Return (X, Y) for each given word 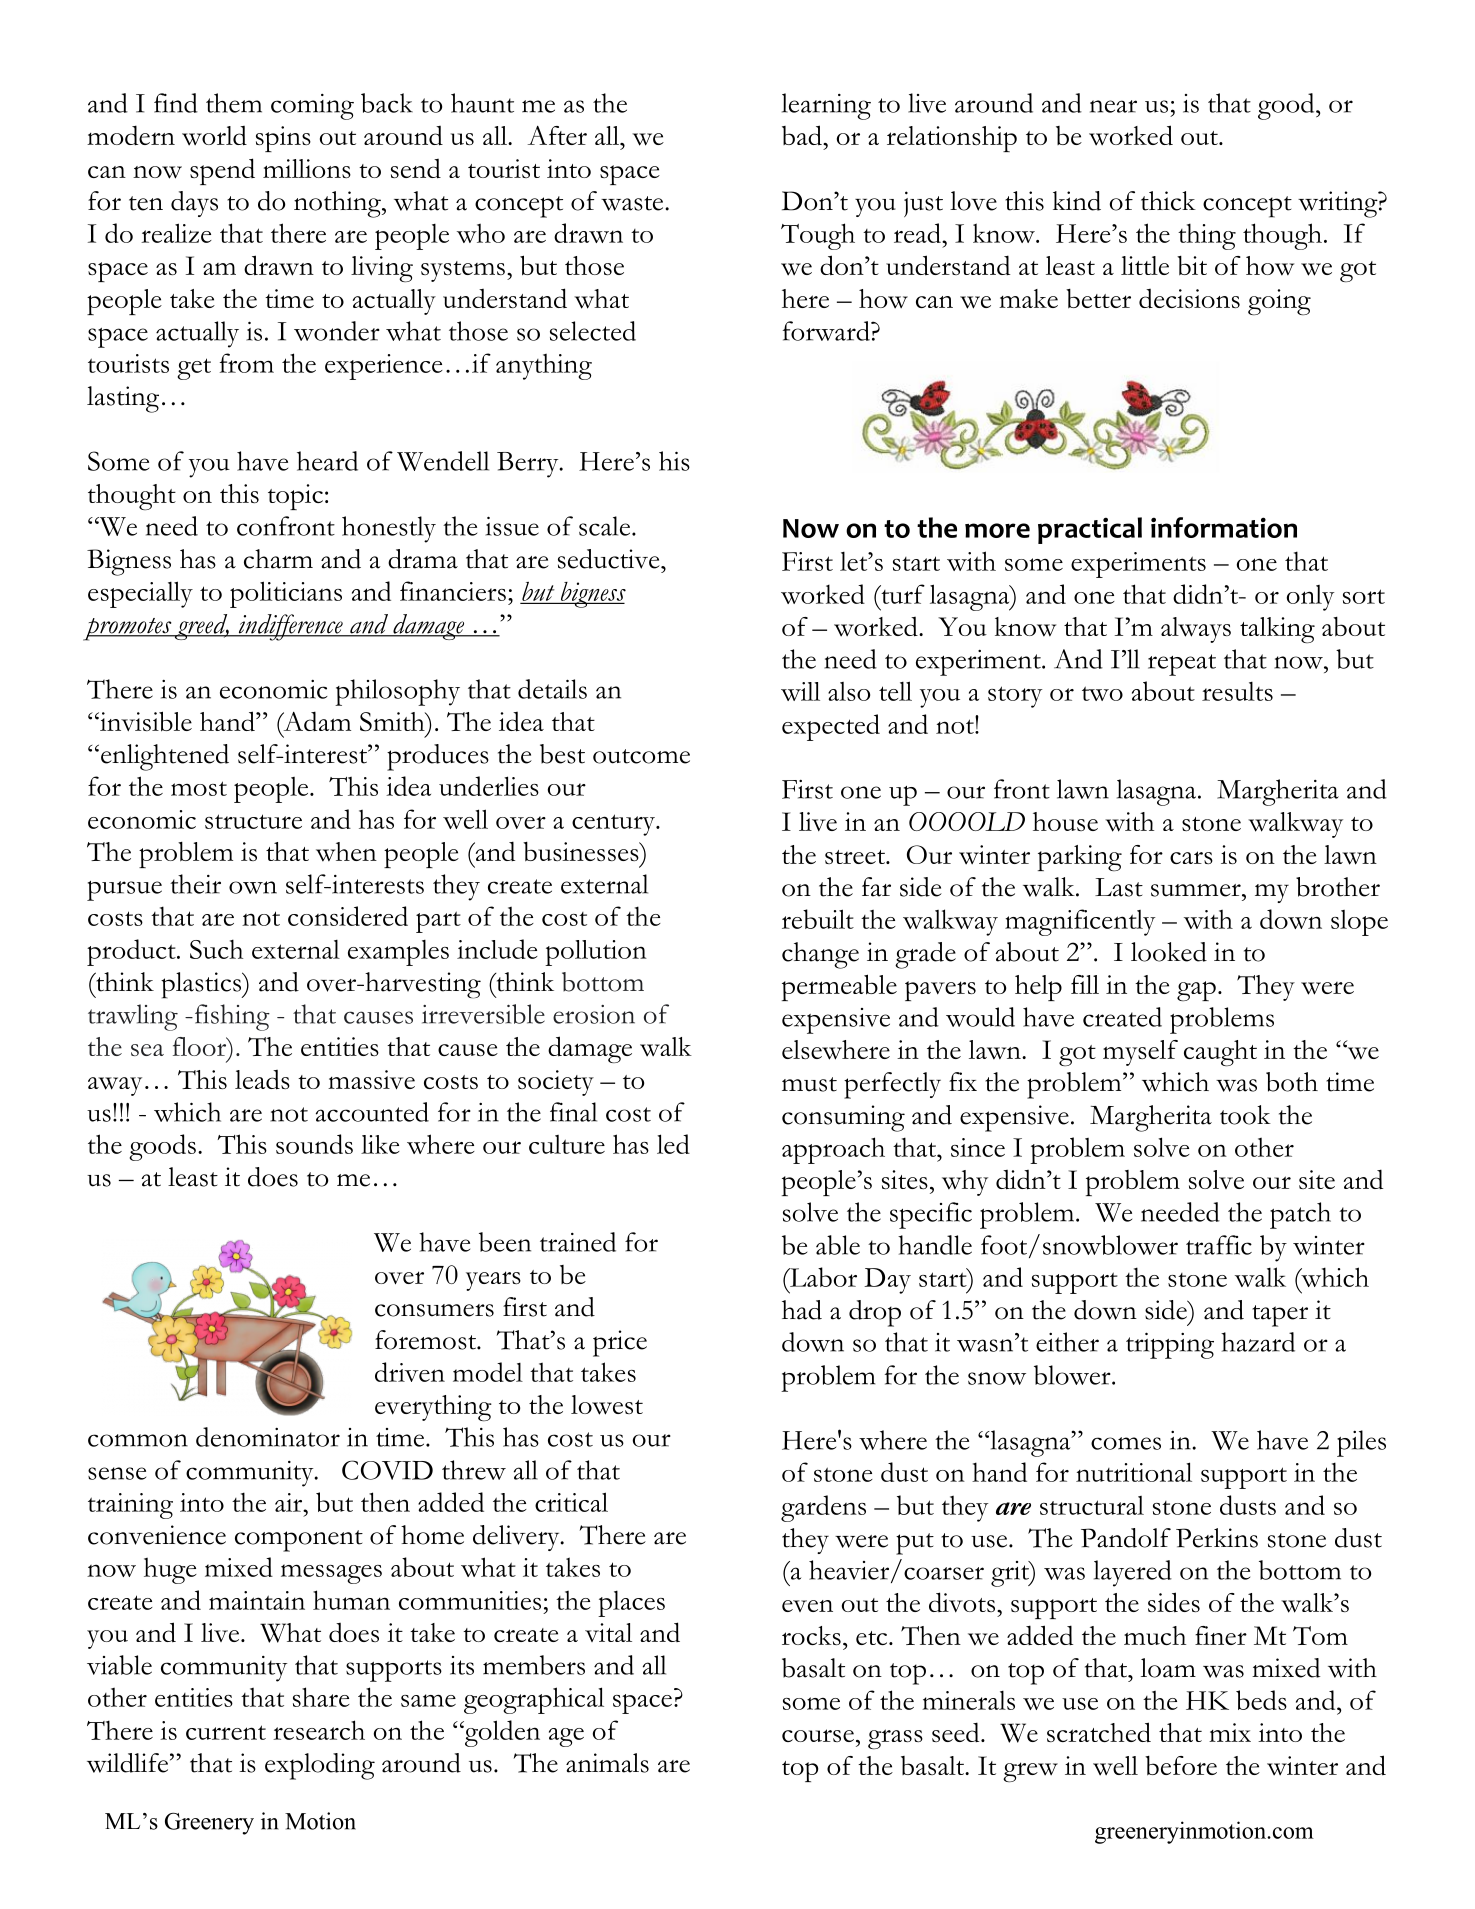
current (226, 1732)
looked (1169, 952)
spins (283, 139)
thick (1168, 201)
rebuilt (818, 919)
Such (216, 949)
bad (803, 135)
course (818, 1735)
